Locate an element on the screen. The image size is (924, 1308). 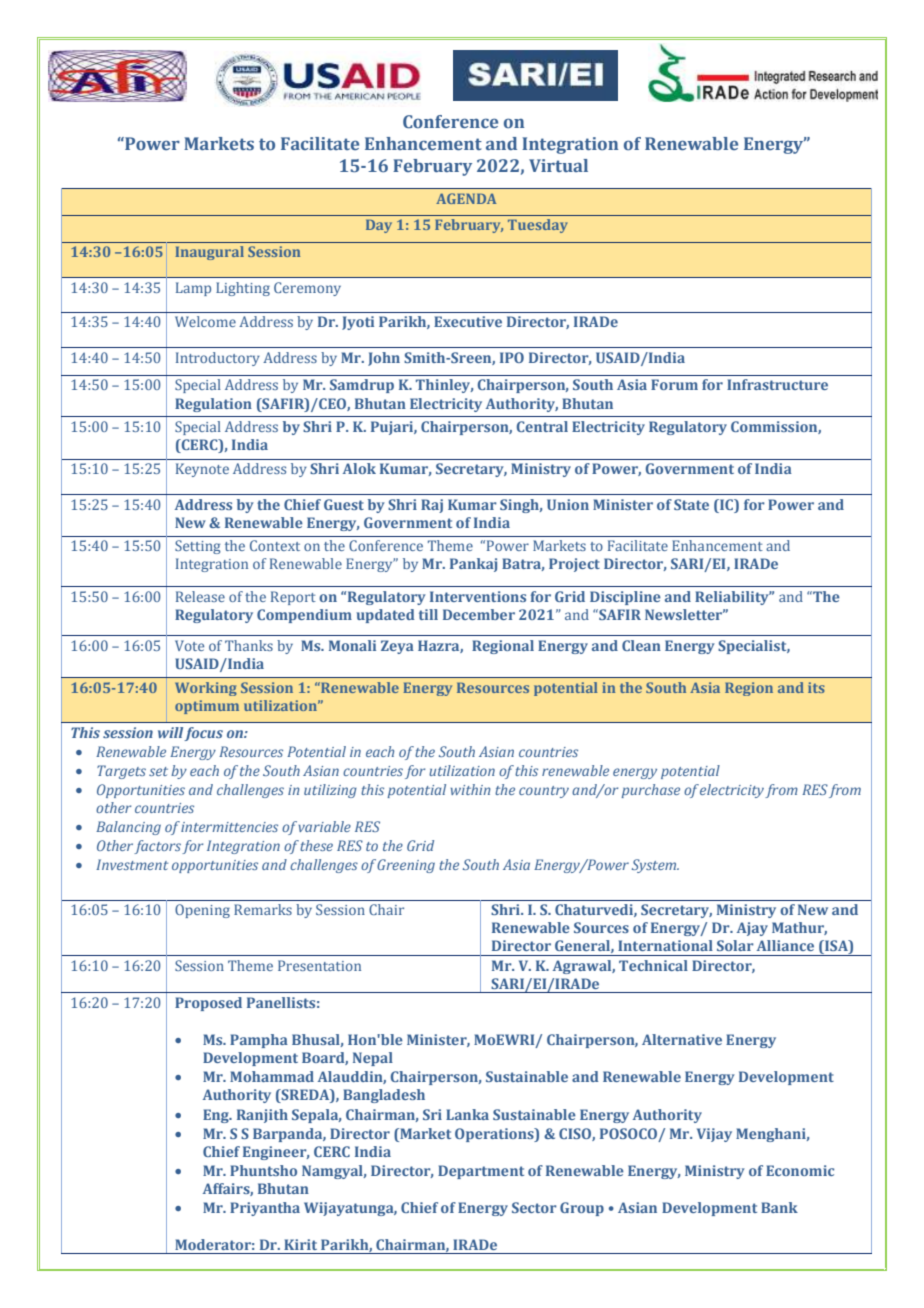
factors is located at coordinates (157, 847).
